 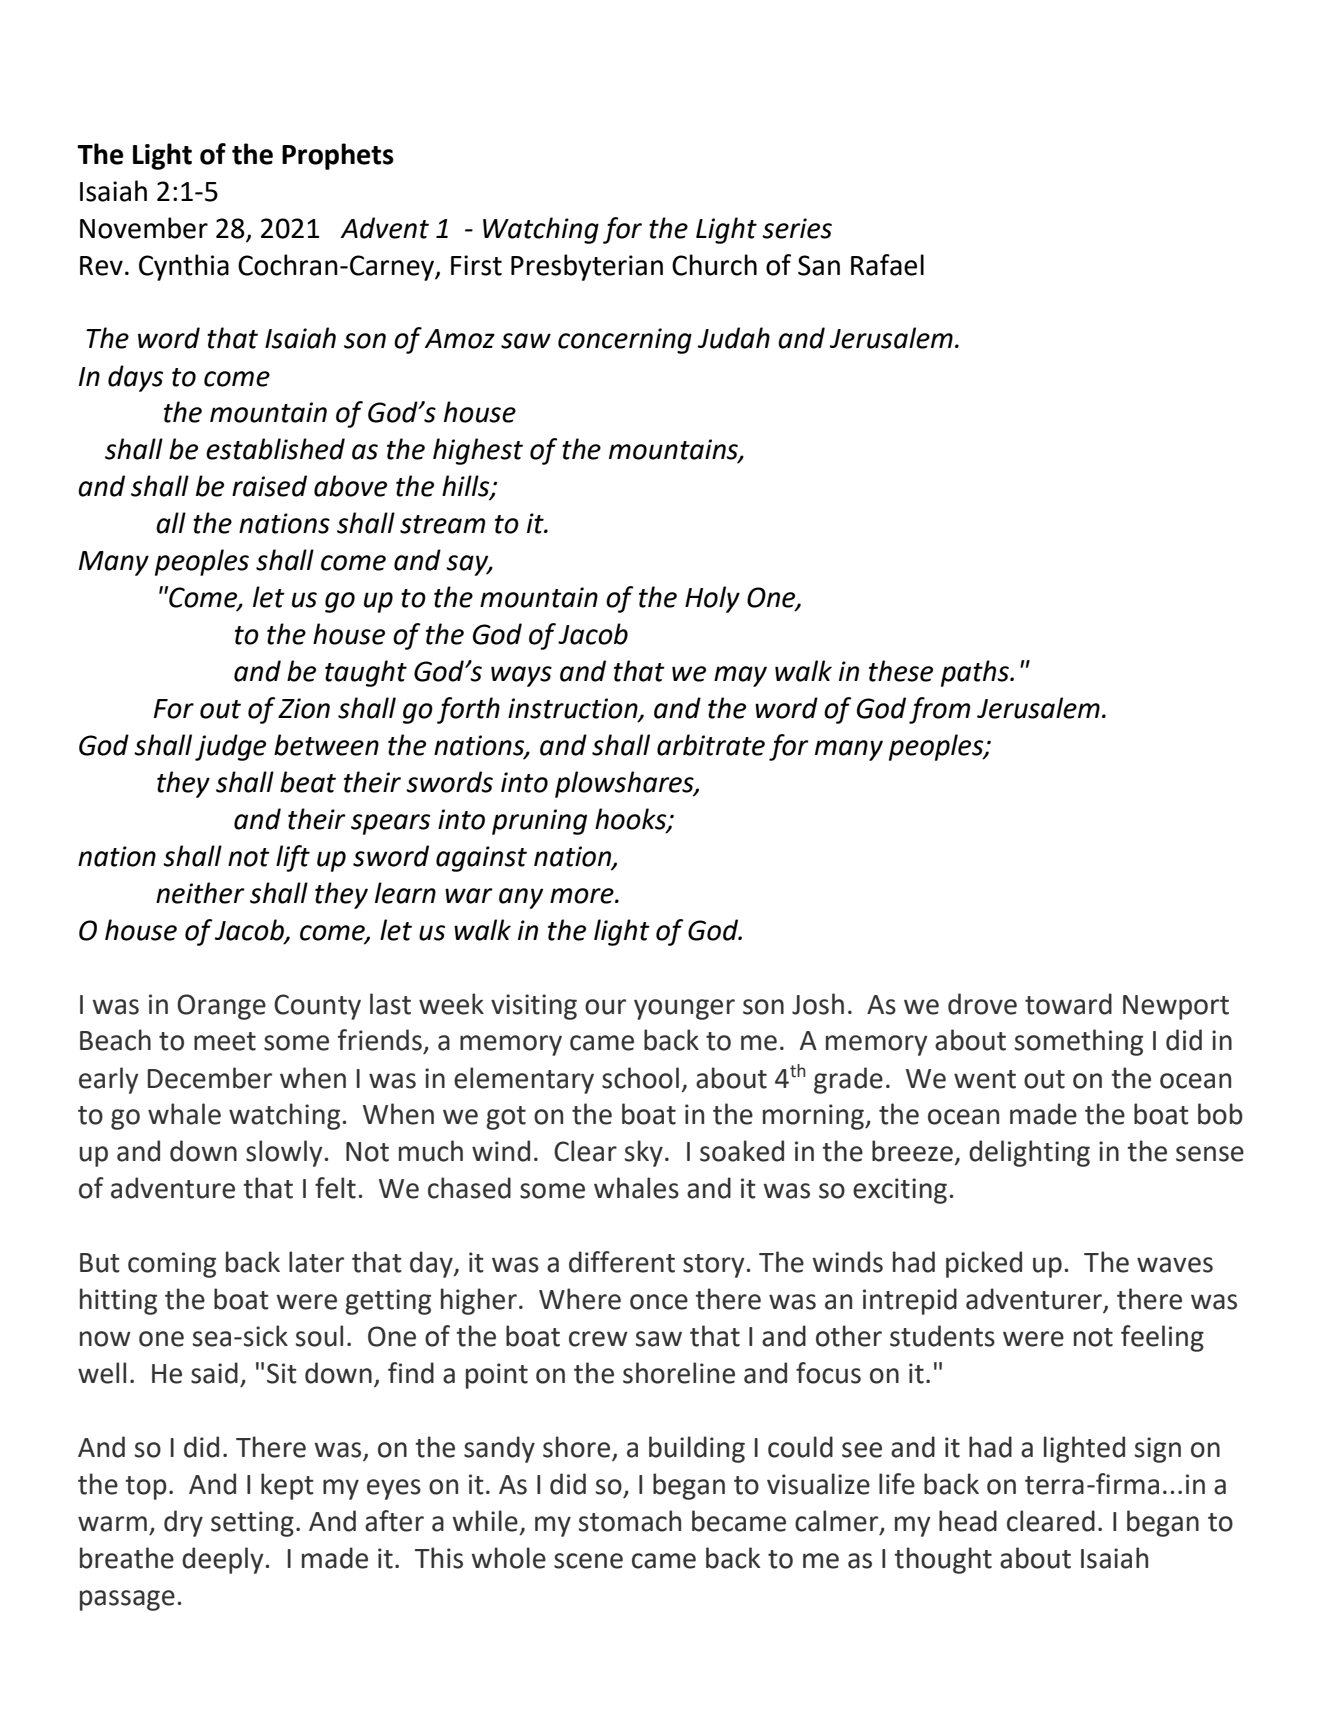 What do you see at coordinates (1175, 1265) in the screenshot?
I see `waves` at bounding box center [1175, 1265].
